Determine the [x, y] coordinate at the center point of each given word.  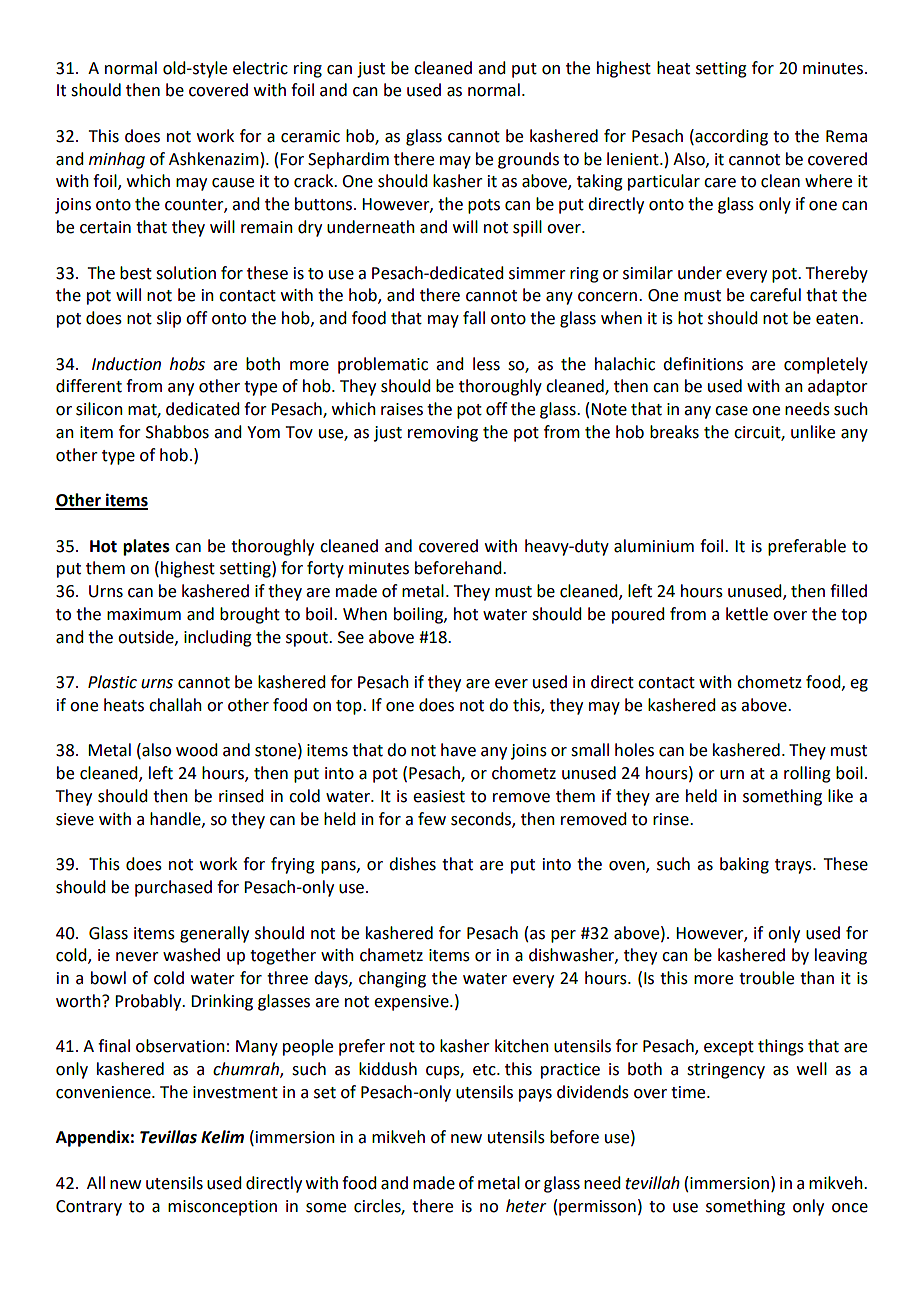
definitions [703, 364]
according [730, 137]
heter [526, 1206]
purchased [173, 888]
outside [147, 637]
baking [744, 865]
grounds [528, 160]
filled [848, 591]
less [486, 364]
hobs [187, 364]
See [351, 637]
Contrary [89, 1208]
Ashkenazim [214, 159]
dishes [412, 864]
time [689, 1092]
